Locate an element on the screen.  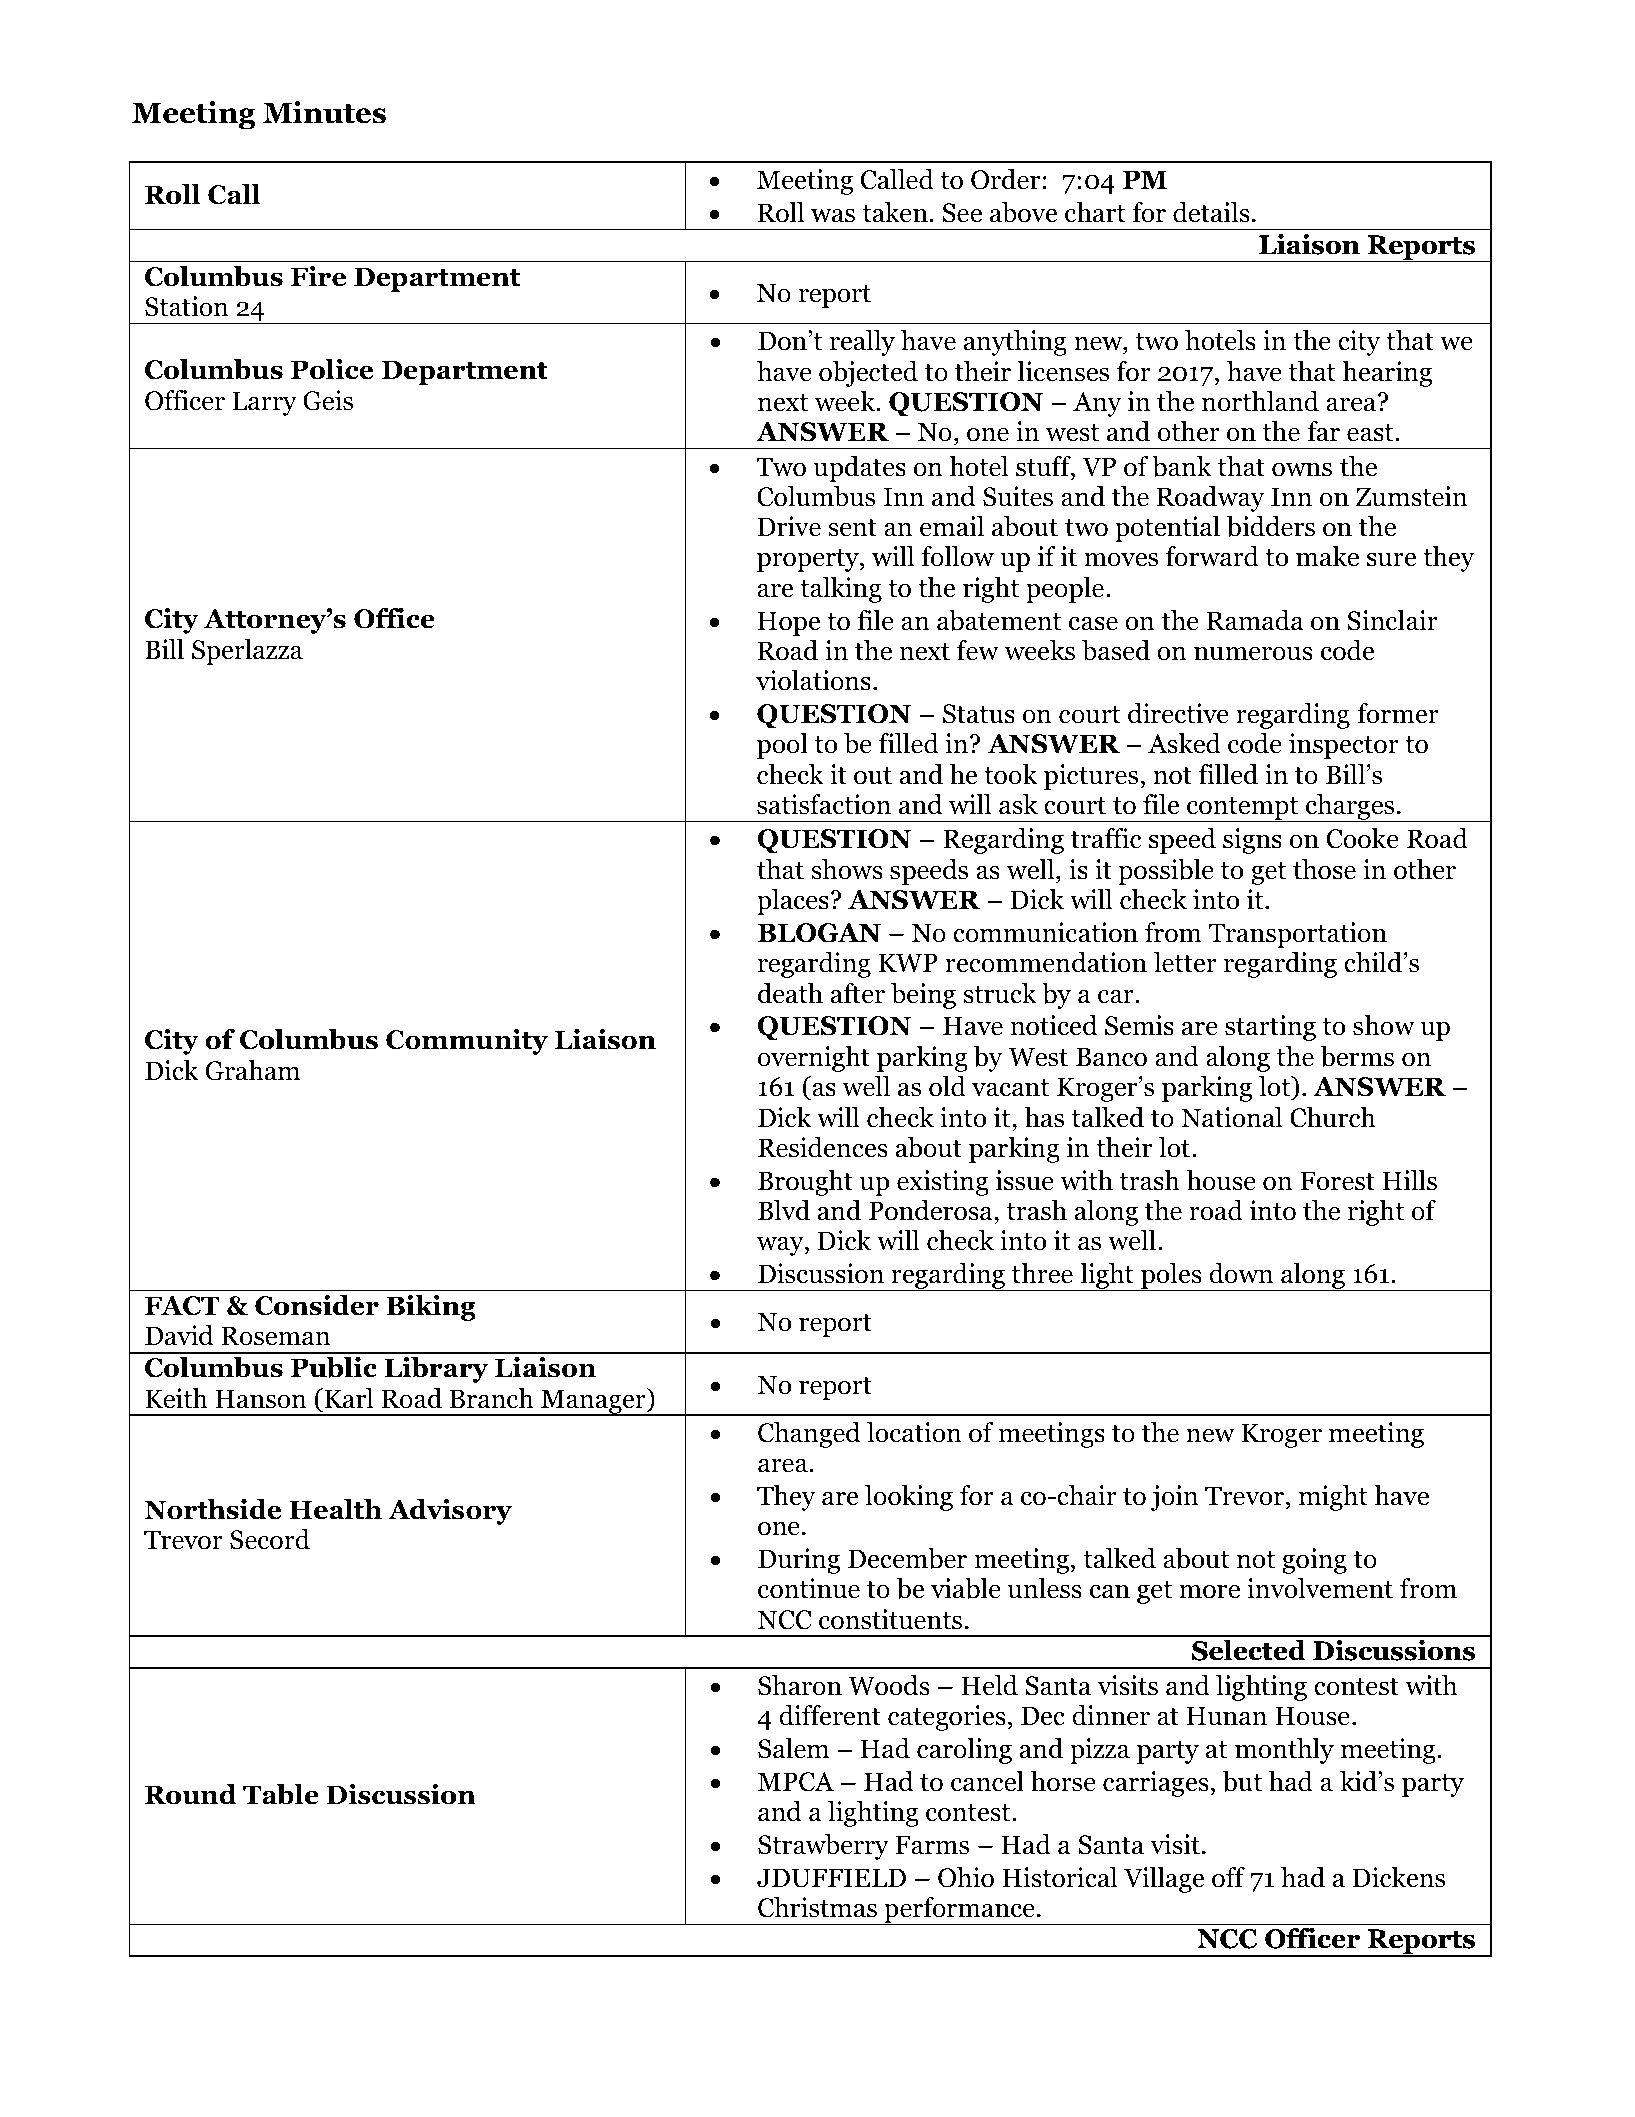
starting is located at coordinates (1270, 1028).
